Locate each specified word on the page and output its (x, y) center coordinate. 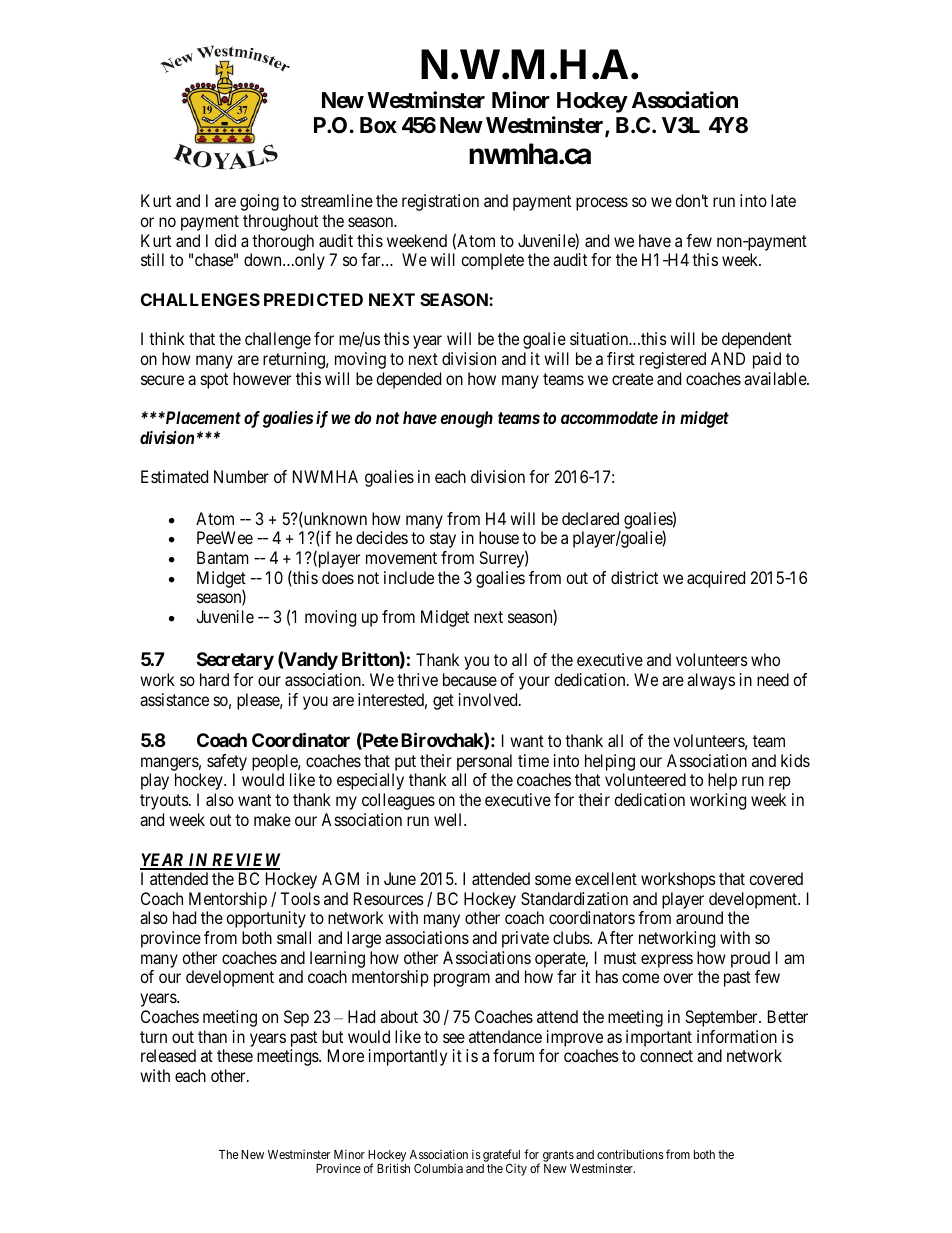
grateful (501, 1157)
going (259, 202)
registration (440, 202)
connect (666, 1056)
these (235, 1055)
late (783, 200)
